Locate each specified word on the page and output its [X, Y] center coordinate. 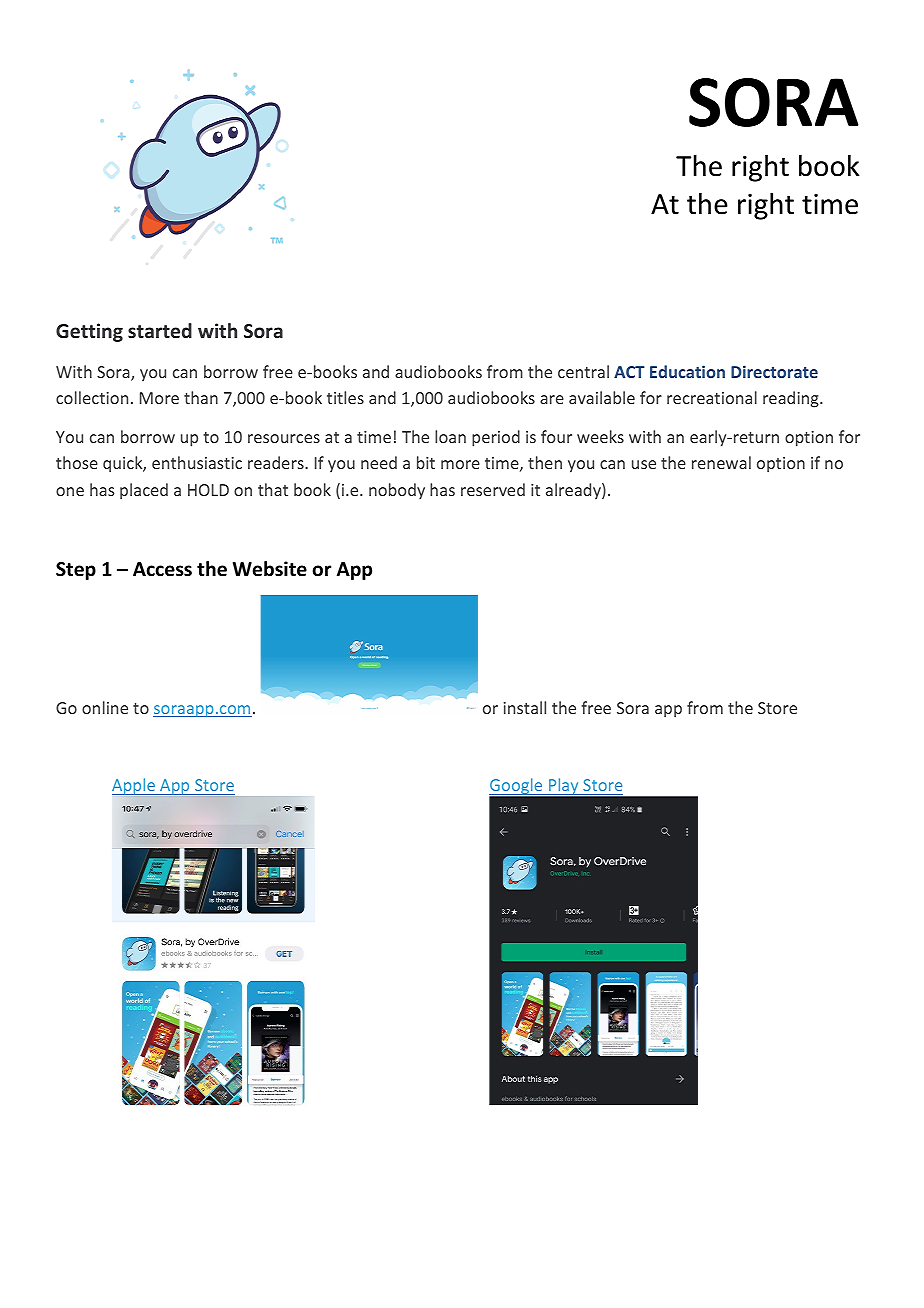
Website [270, 569]
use [644, 464]
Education [687, 371]
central [583, 371]
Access [162, 569]
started [160, 330]
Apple [134, 787]
